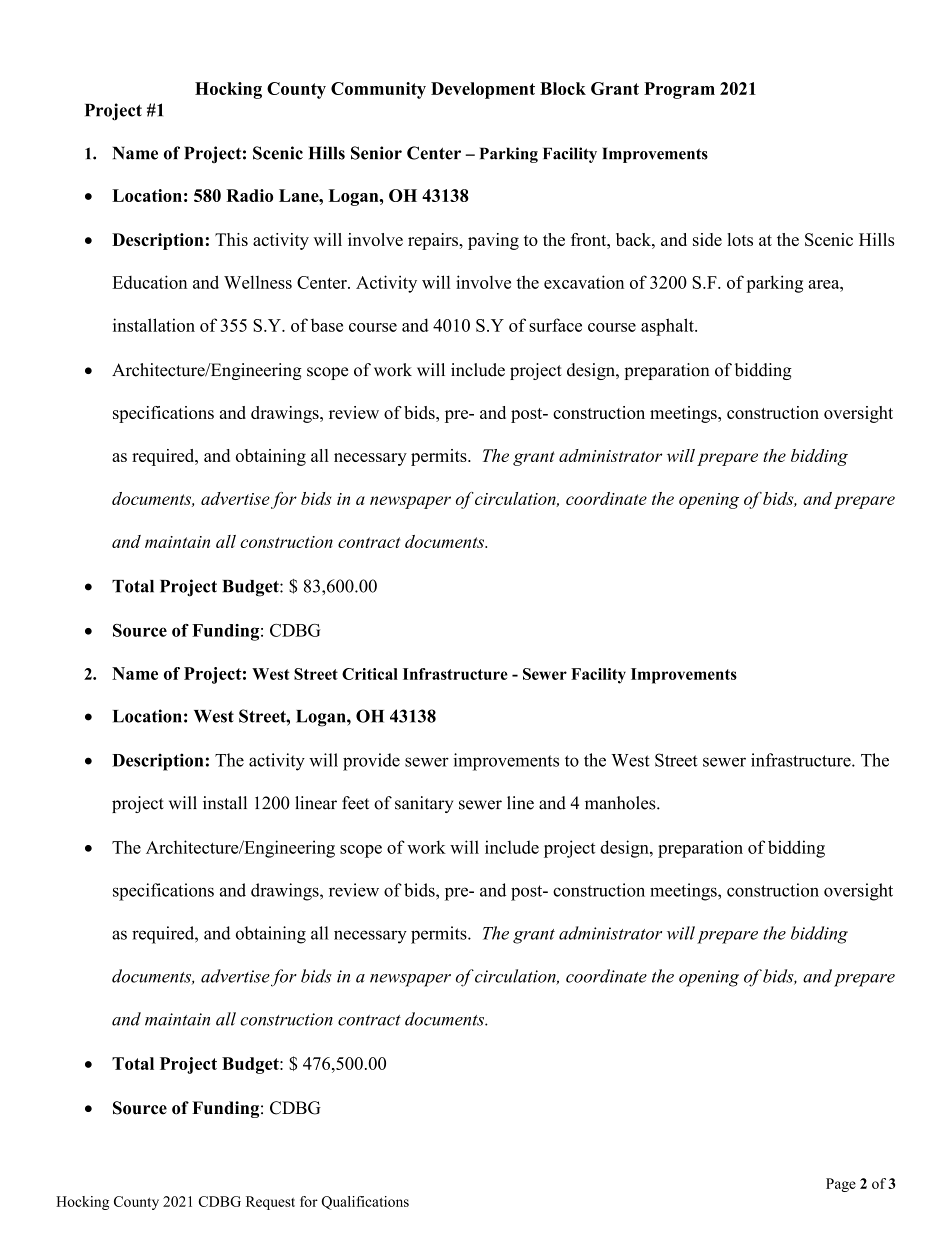  Describe the element at coordinates (679, 90) in the page. I see `Program` at that location.
